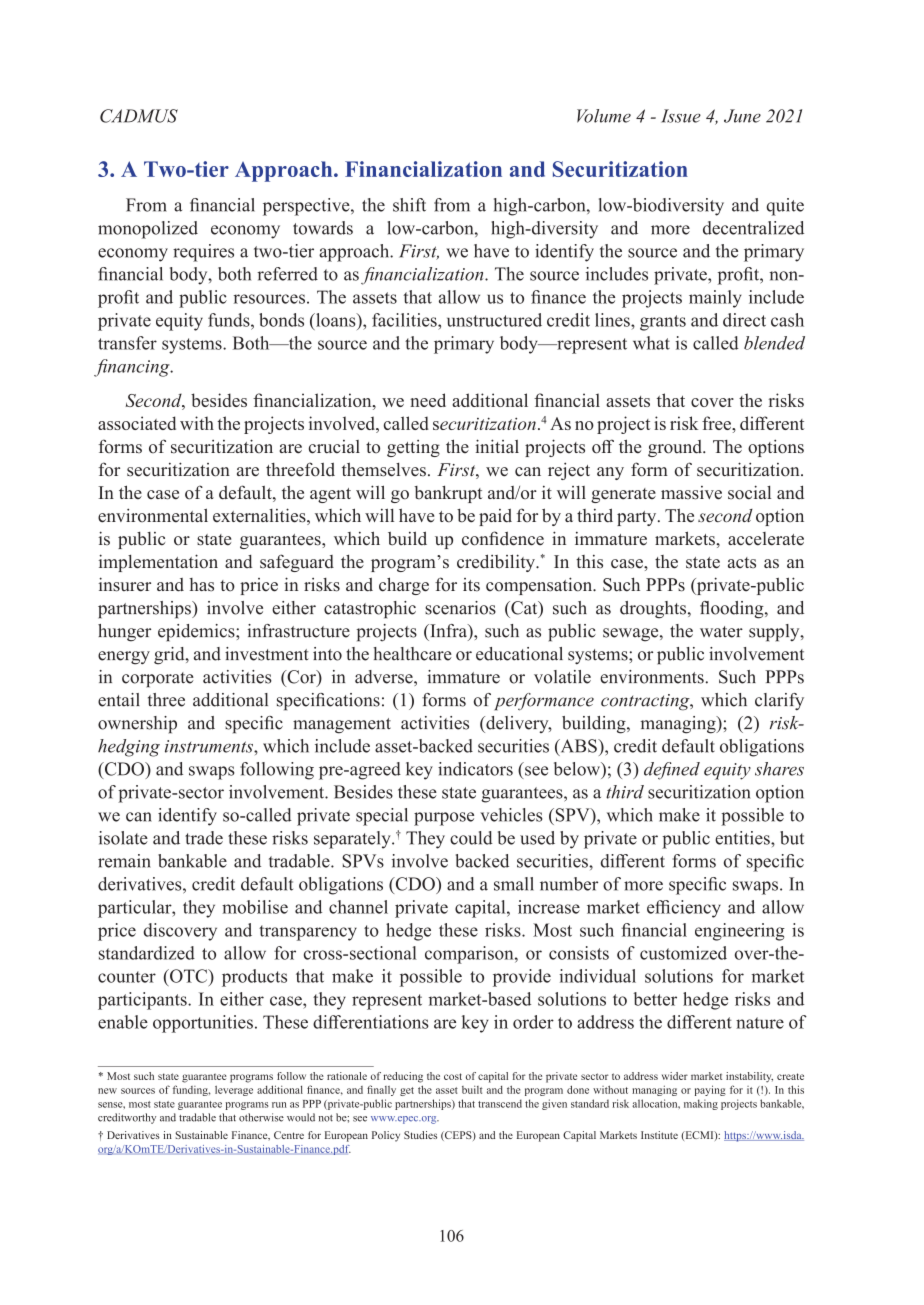 The image size is (924, 1305). Describe the element at coordinates (409, 205) in the page. I see `shift` at that location.
